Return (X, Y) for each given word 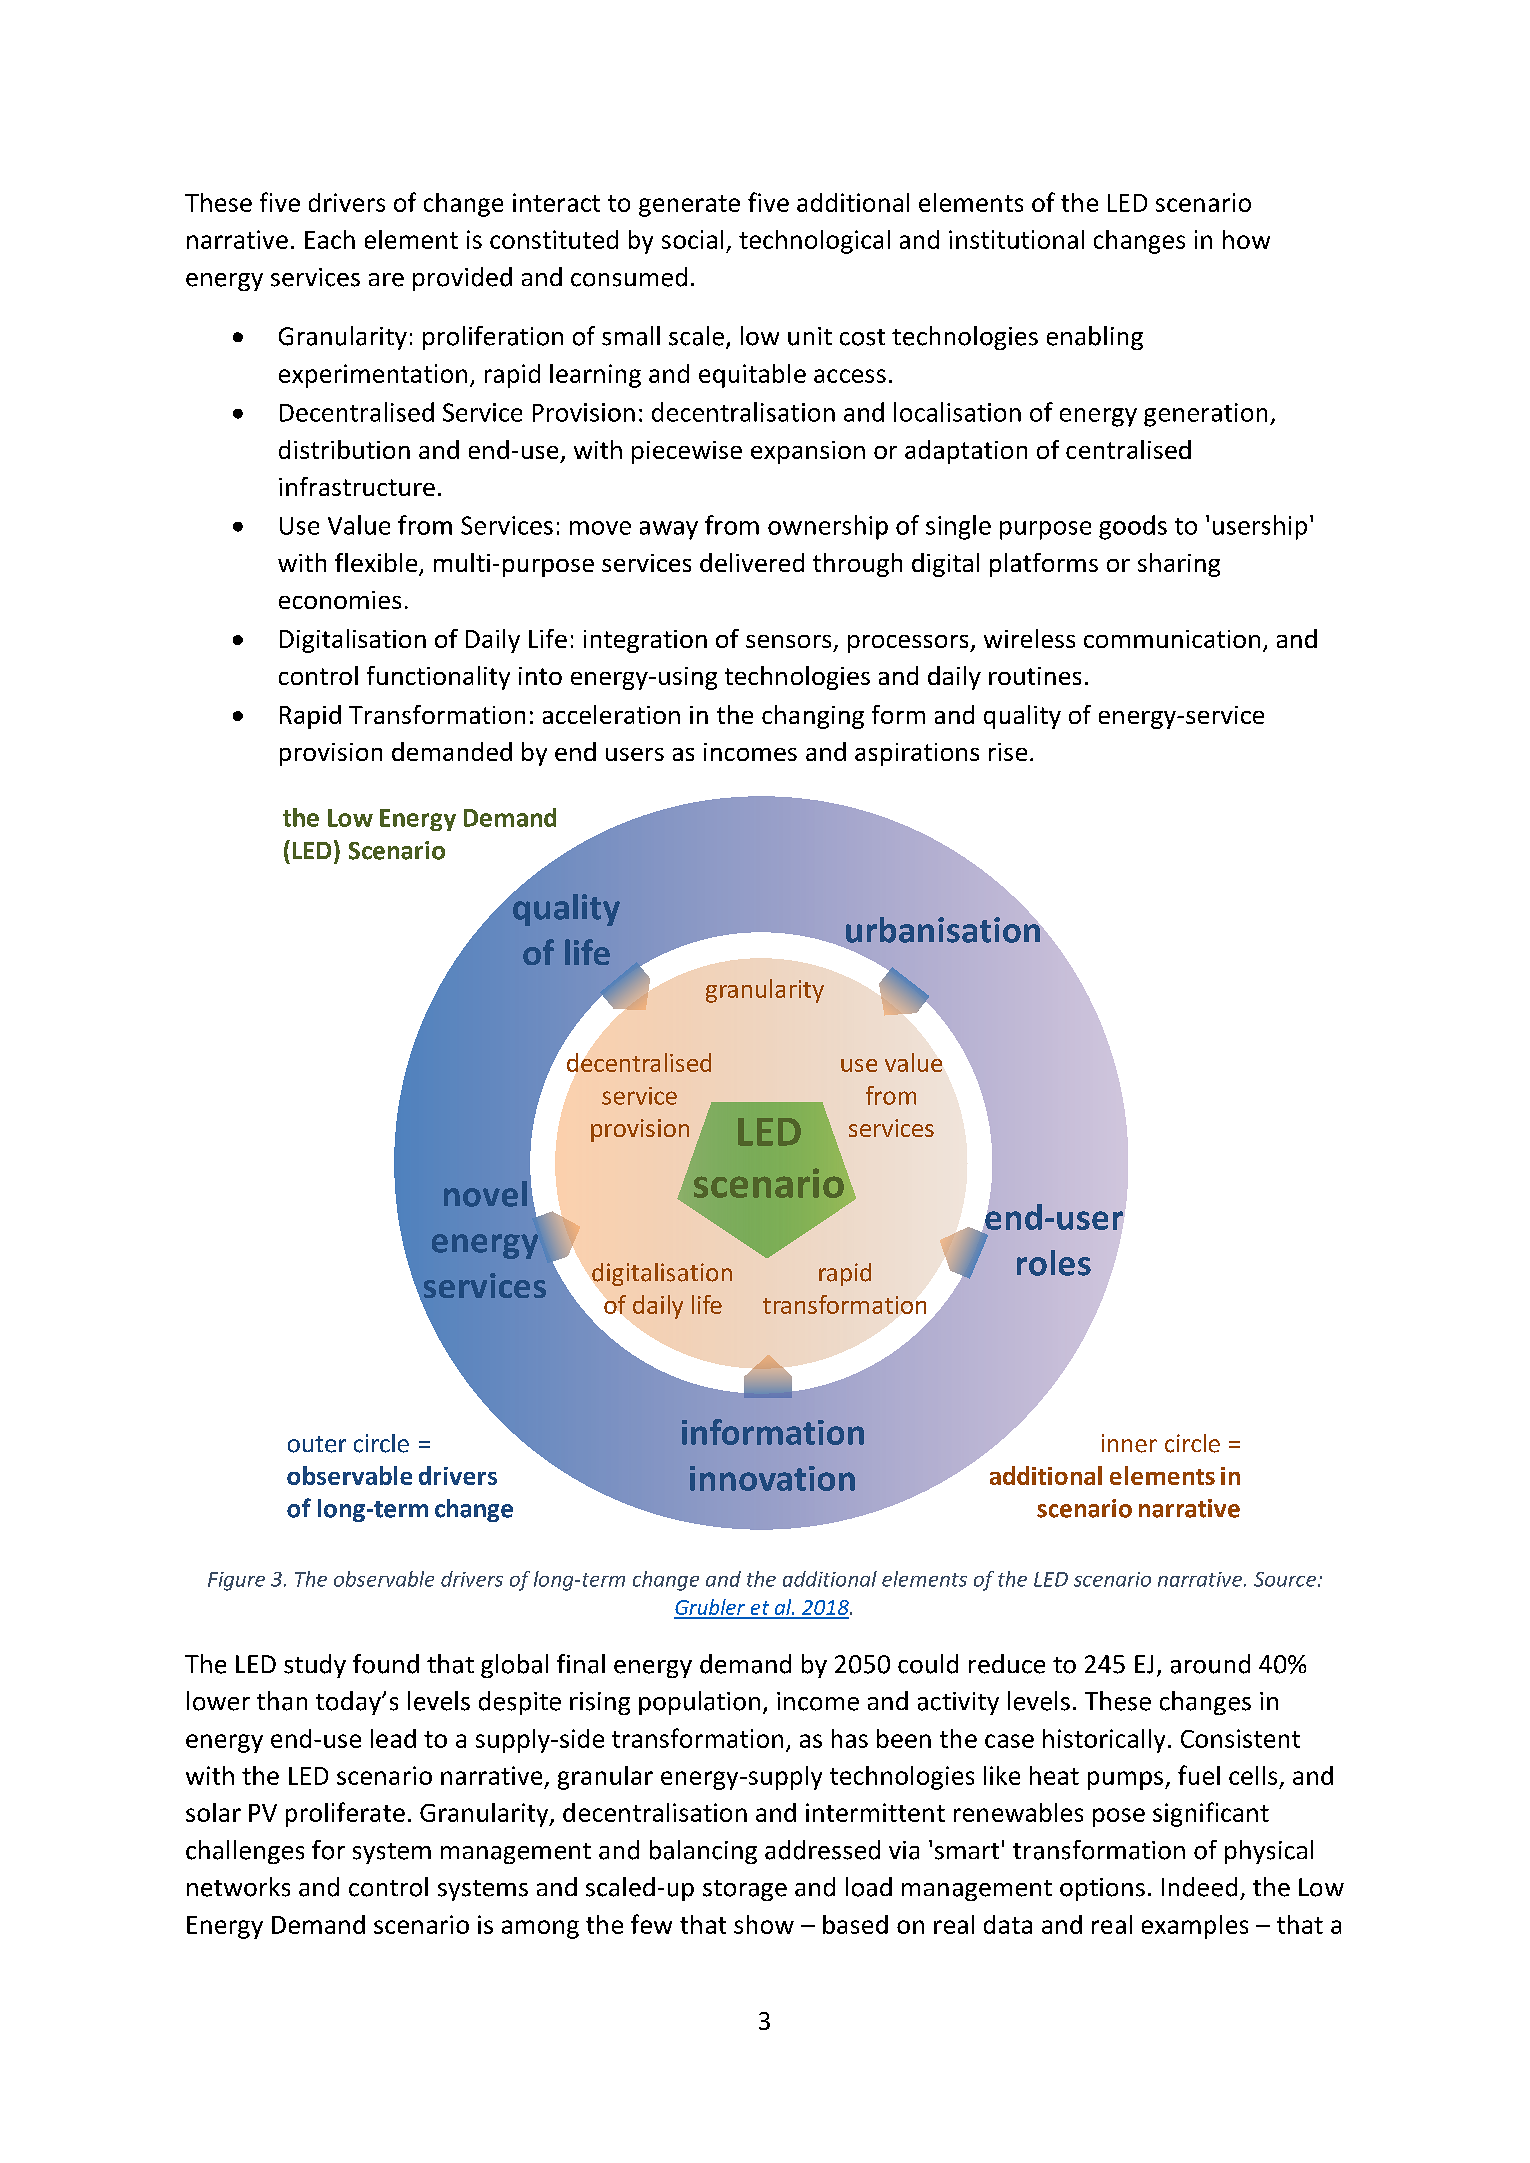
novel (485, 1194)
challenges (245, 1852)
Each (330, 239)
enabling (1095, 338)
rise (1008, 752)
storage (745, 1890)
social (692, 239)
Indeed (1199, 1887)
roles (1054, 1263)
